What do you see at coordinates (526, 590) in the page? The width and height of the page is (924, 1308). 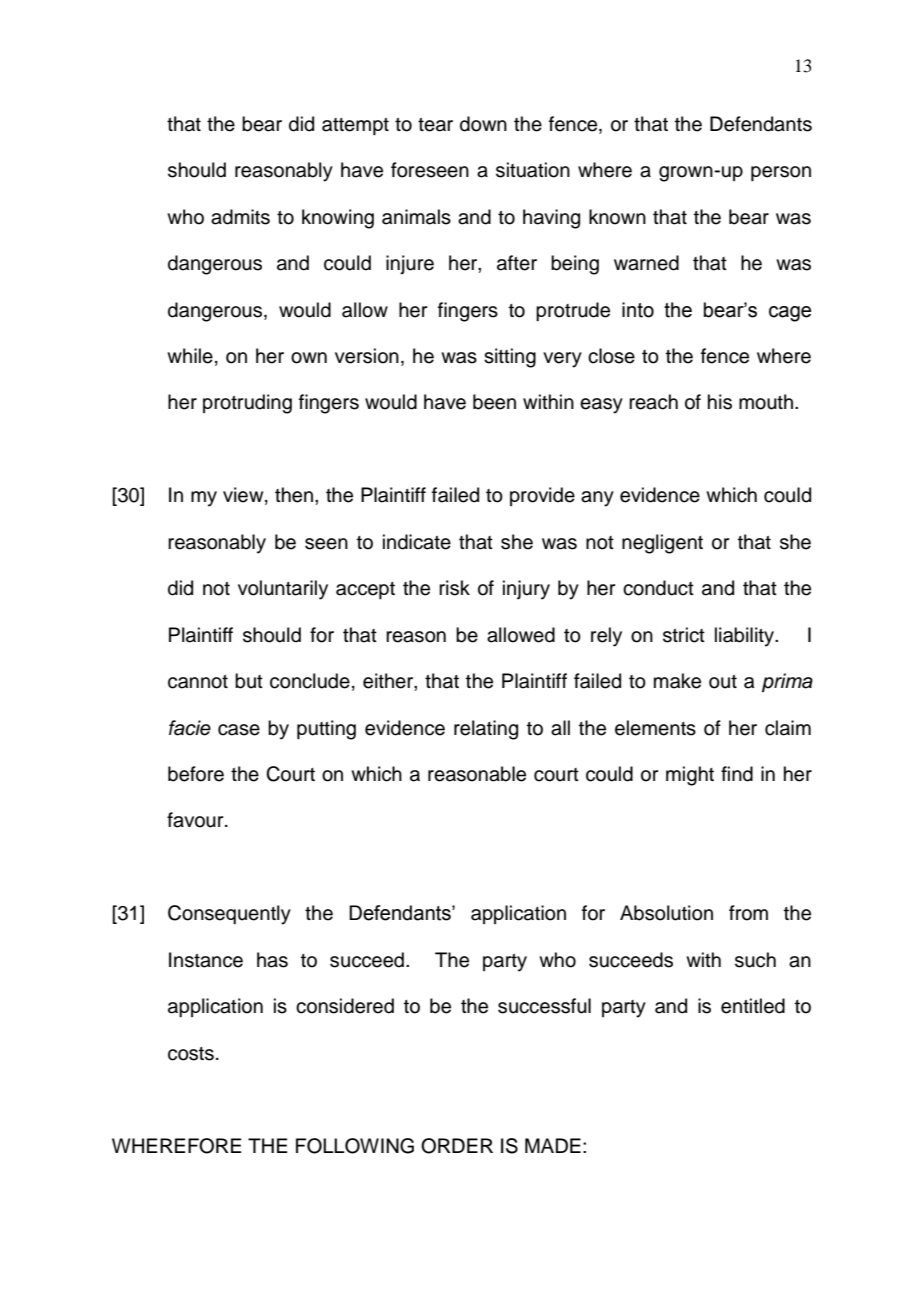 I see `injury` at bounding box center [526, 590].
